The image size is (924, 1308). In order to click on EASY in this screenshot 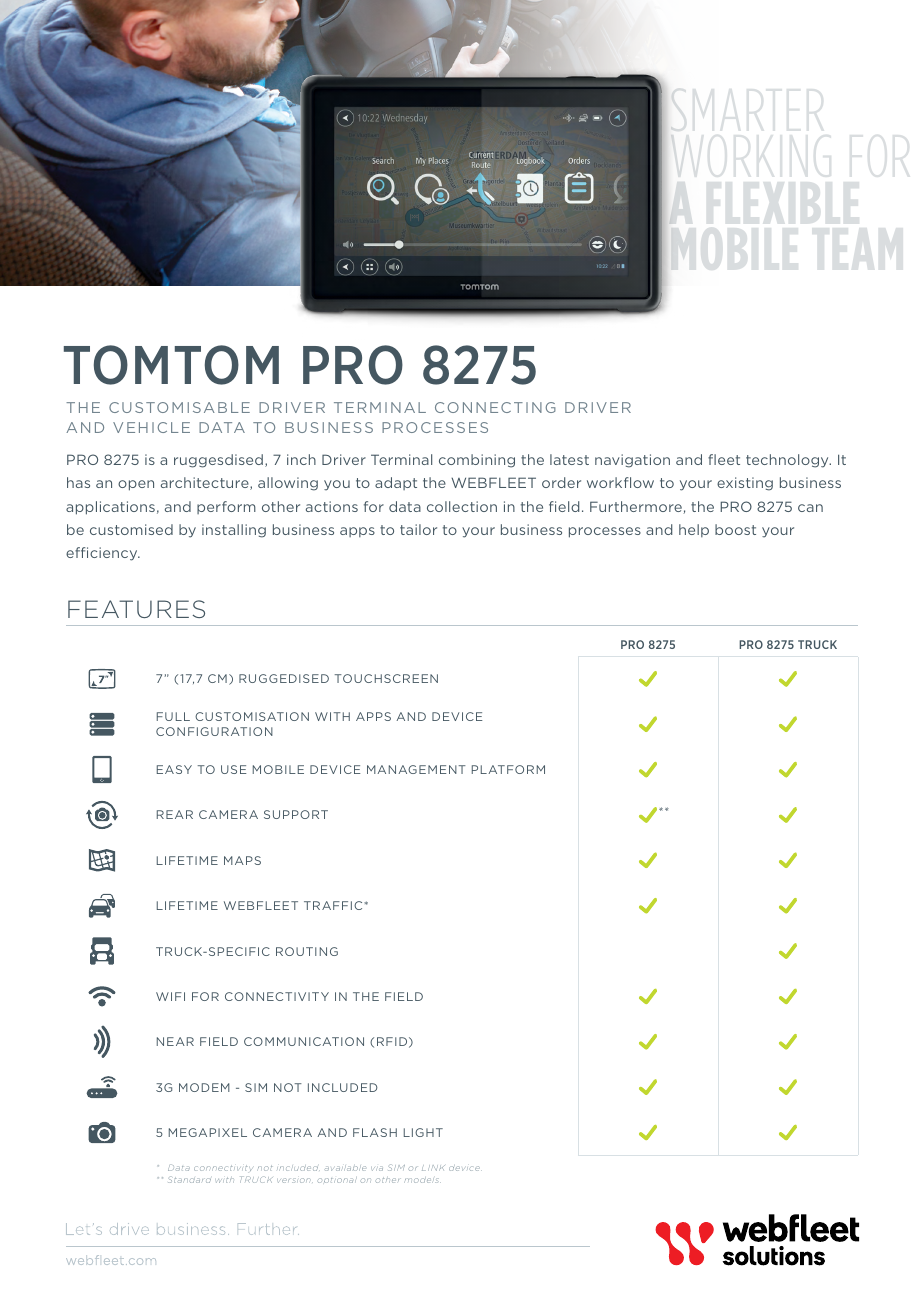, I will do `click(174, 769)`.
